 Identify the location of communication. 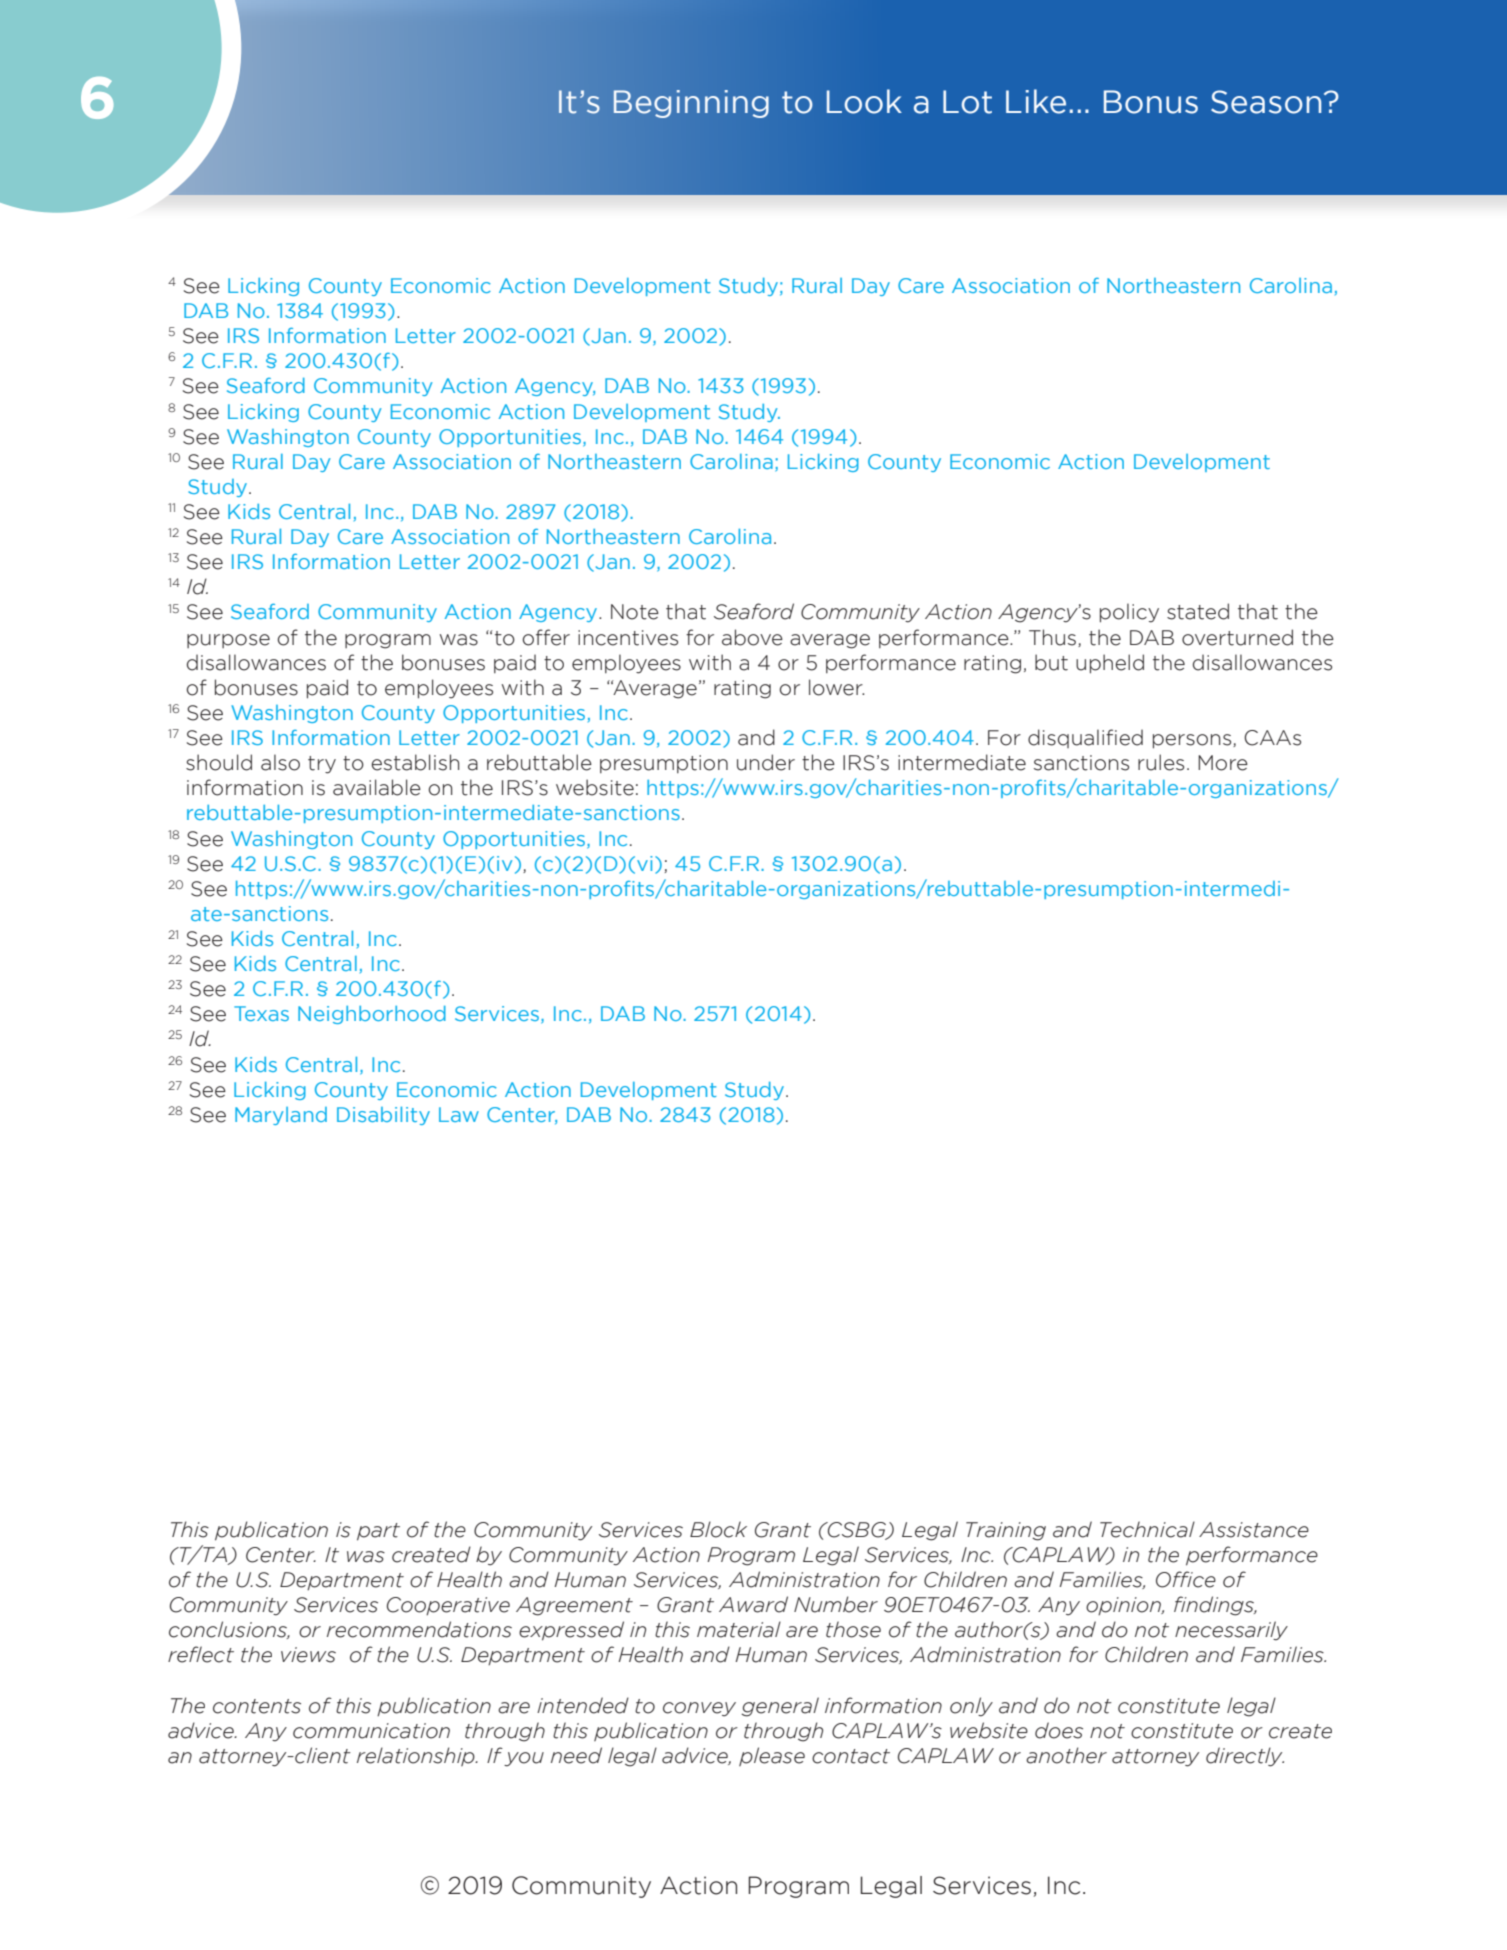
(371, 1731).
